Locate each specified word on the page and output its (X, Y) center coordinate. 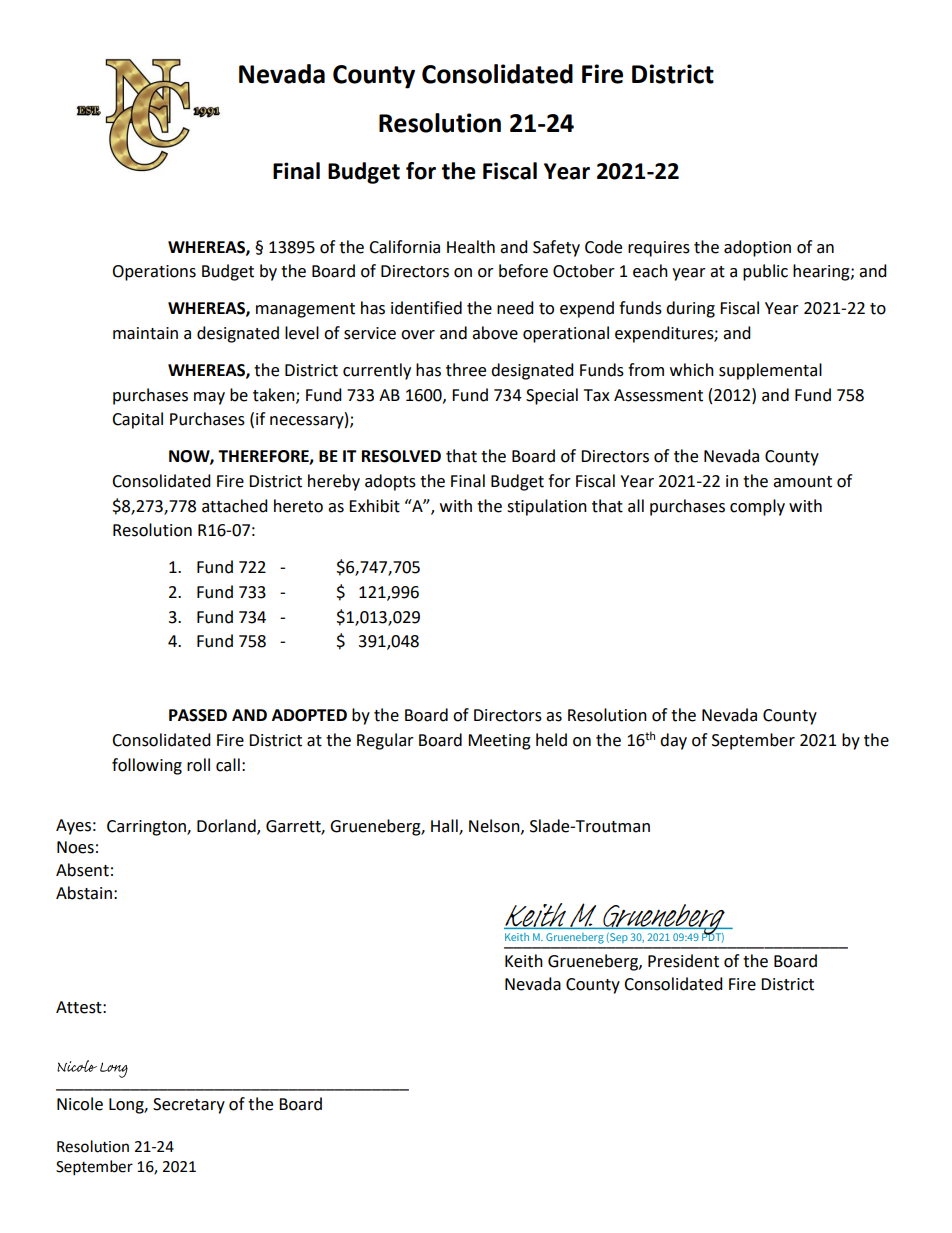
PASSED (198, 715)
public (765, 272)
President (683, 961)
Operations (154, 273)
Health (471, 247)
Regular (385, 741)
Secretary (189, 1106)
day (673, 741)
